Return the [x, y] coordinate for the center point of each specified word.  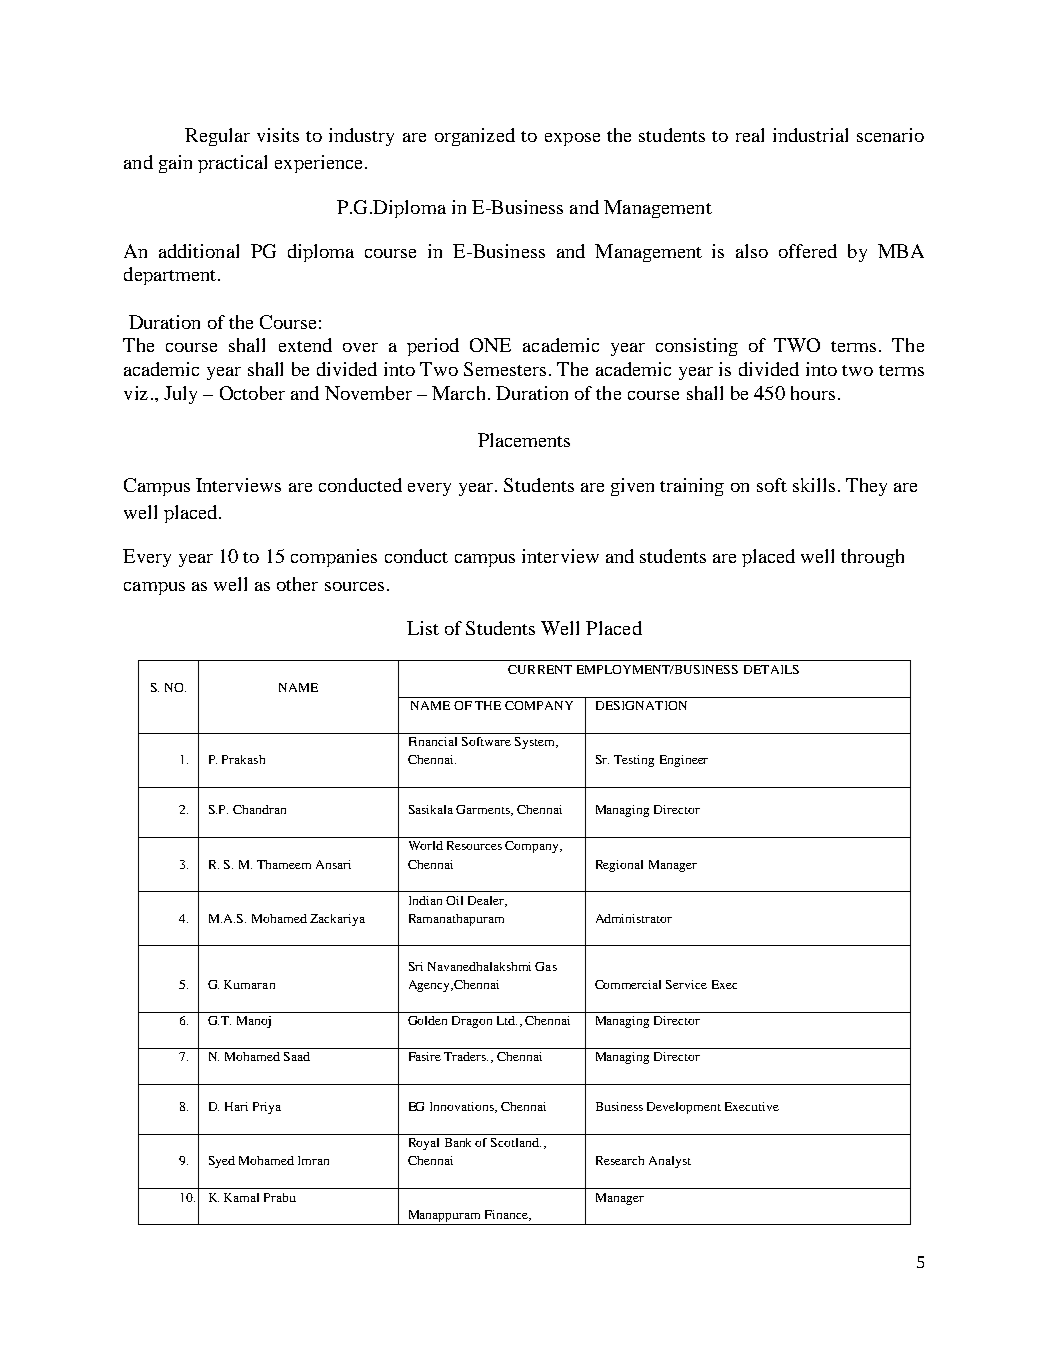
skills [814, 485]
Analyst [670, 1162]
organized [475, 137]
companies [334, 558]
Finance [507, 1215]
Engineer [684, 761]
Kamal [241, 1197]
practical [232, 164]
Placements [524, 440]
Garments [484, 810]
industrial [810, 135]
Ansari [333, 864]
